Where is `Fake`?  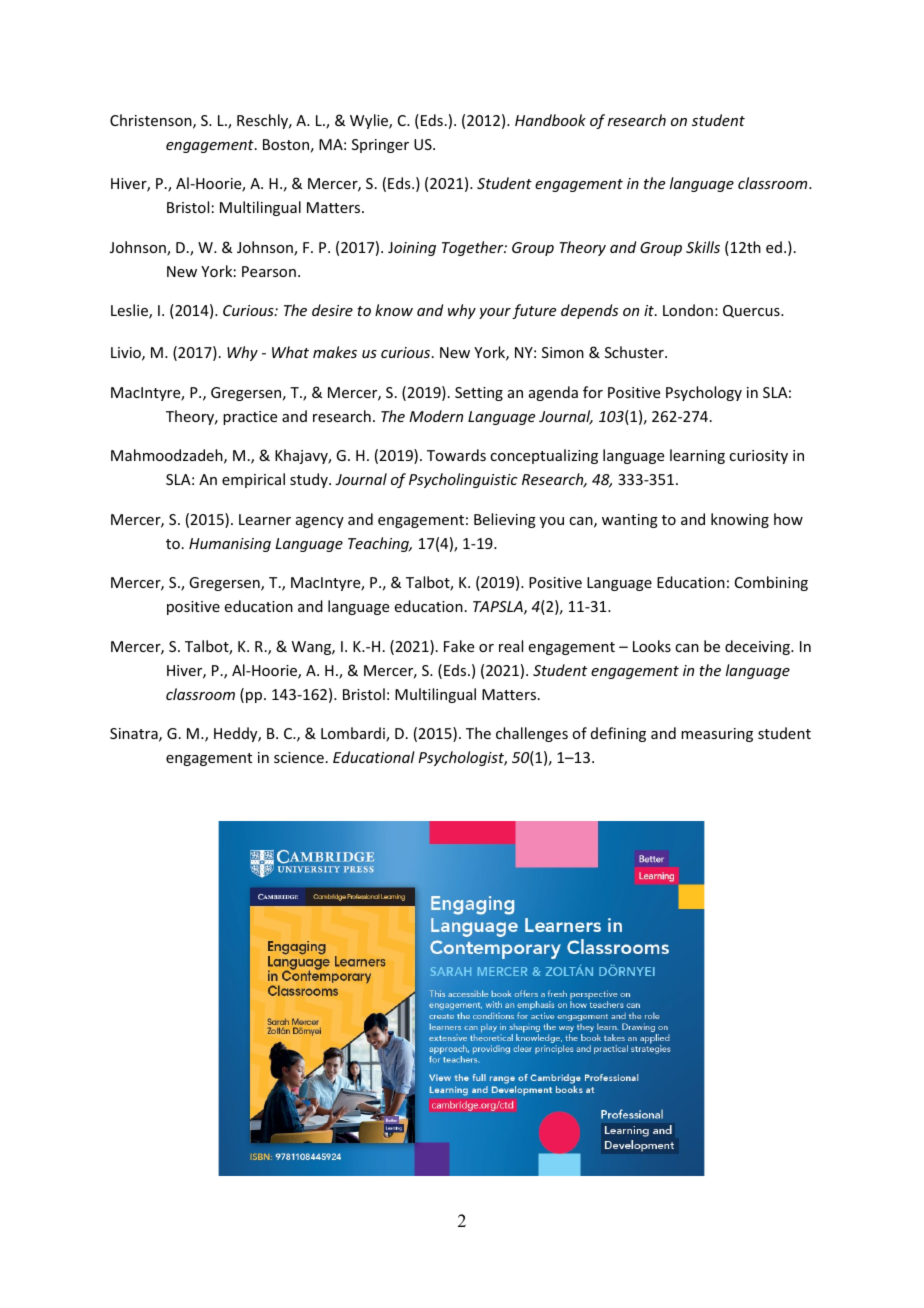
Fake is located at coordinates (459, 646).
